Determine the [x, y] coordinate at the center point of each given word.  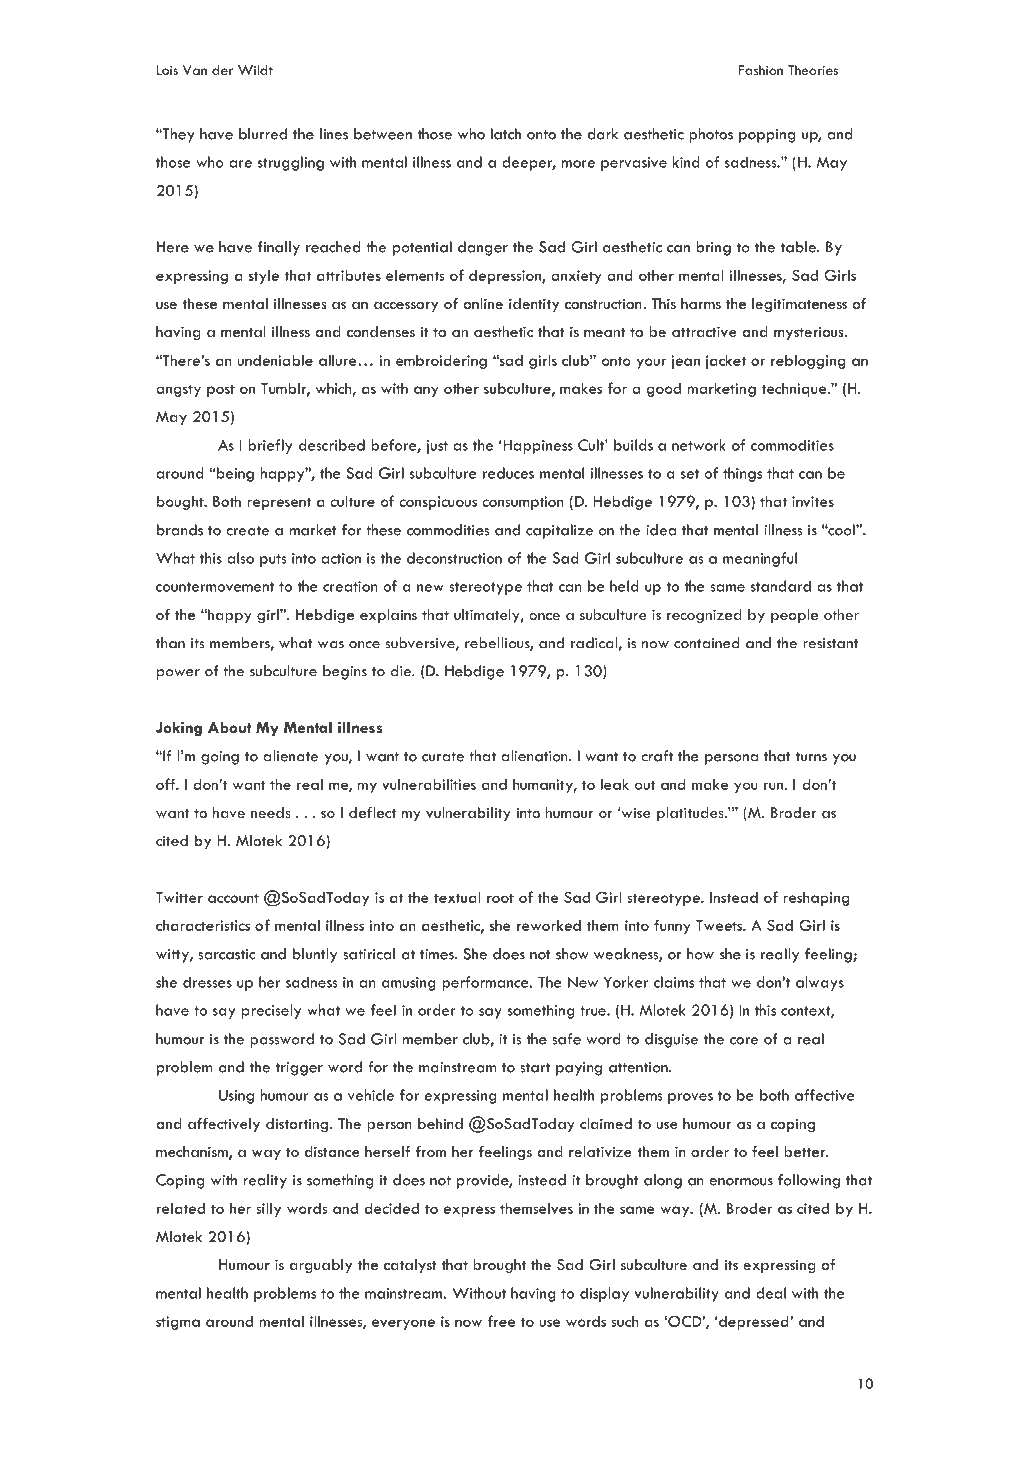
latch [506, 134]
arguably [321, 1266]
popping [767, 136]
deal [771, 1293]
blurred [263, 134]
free [501, 1321]
